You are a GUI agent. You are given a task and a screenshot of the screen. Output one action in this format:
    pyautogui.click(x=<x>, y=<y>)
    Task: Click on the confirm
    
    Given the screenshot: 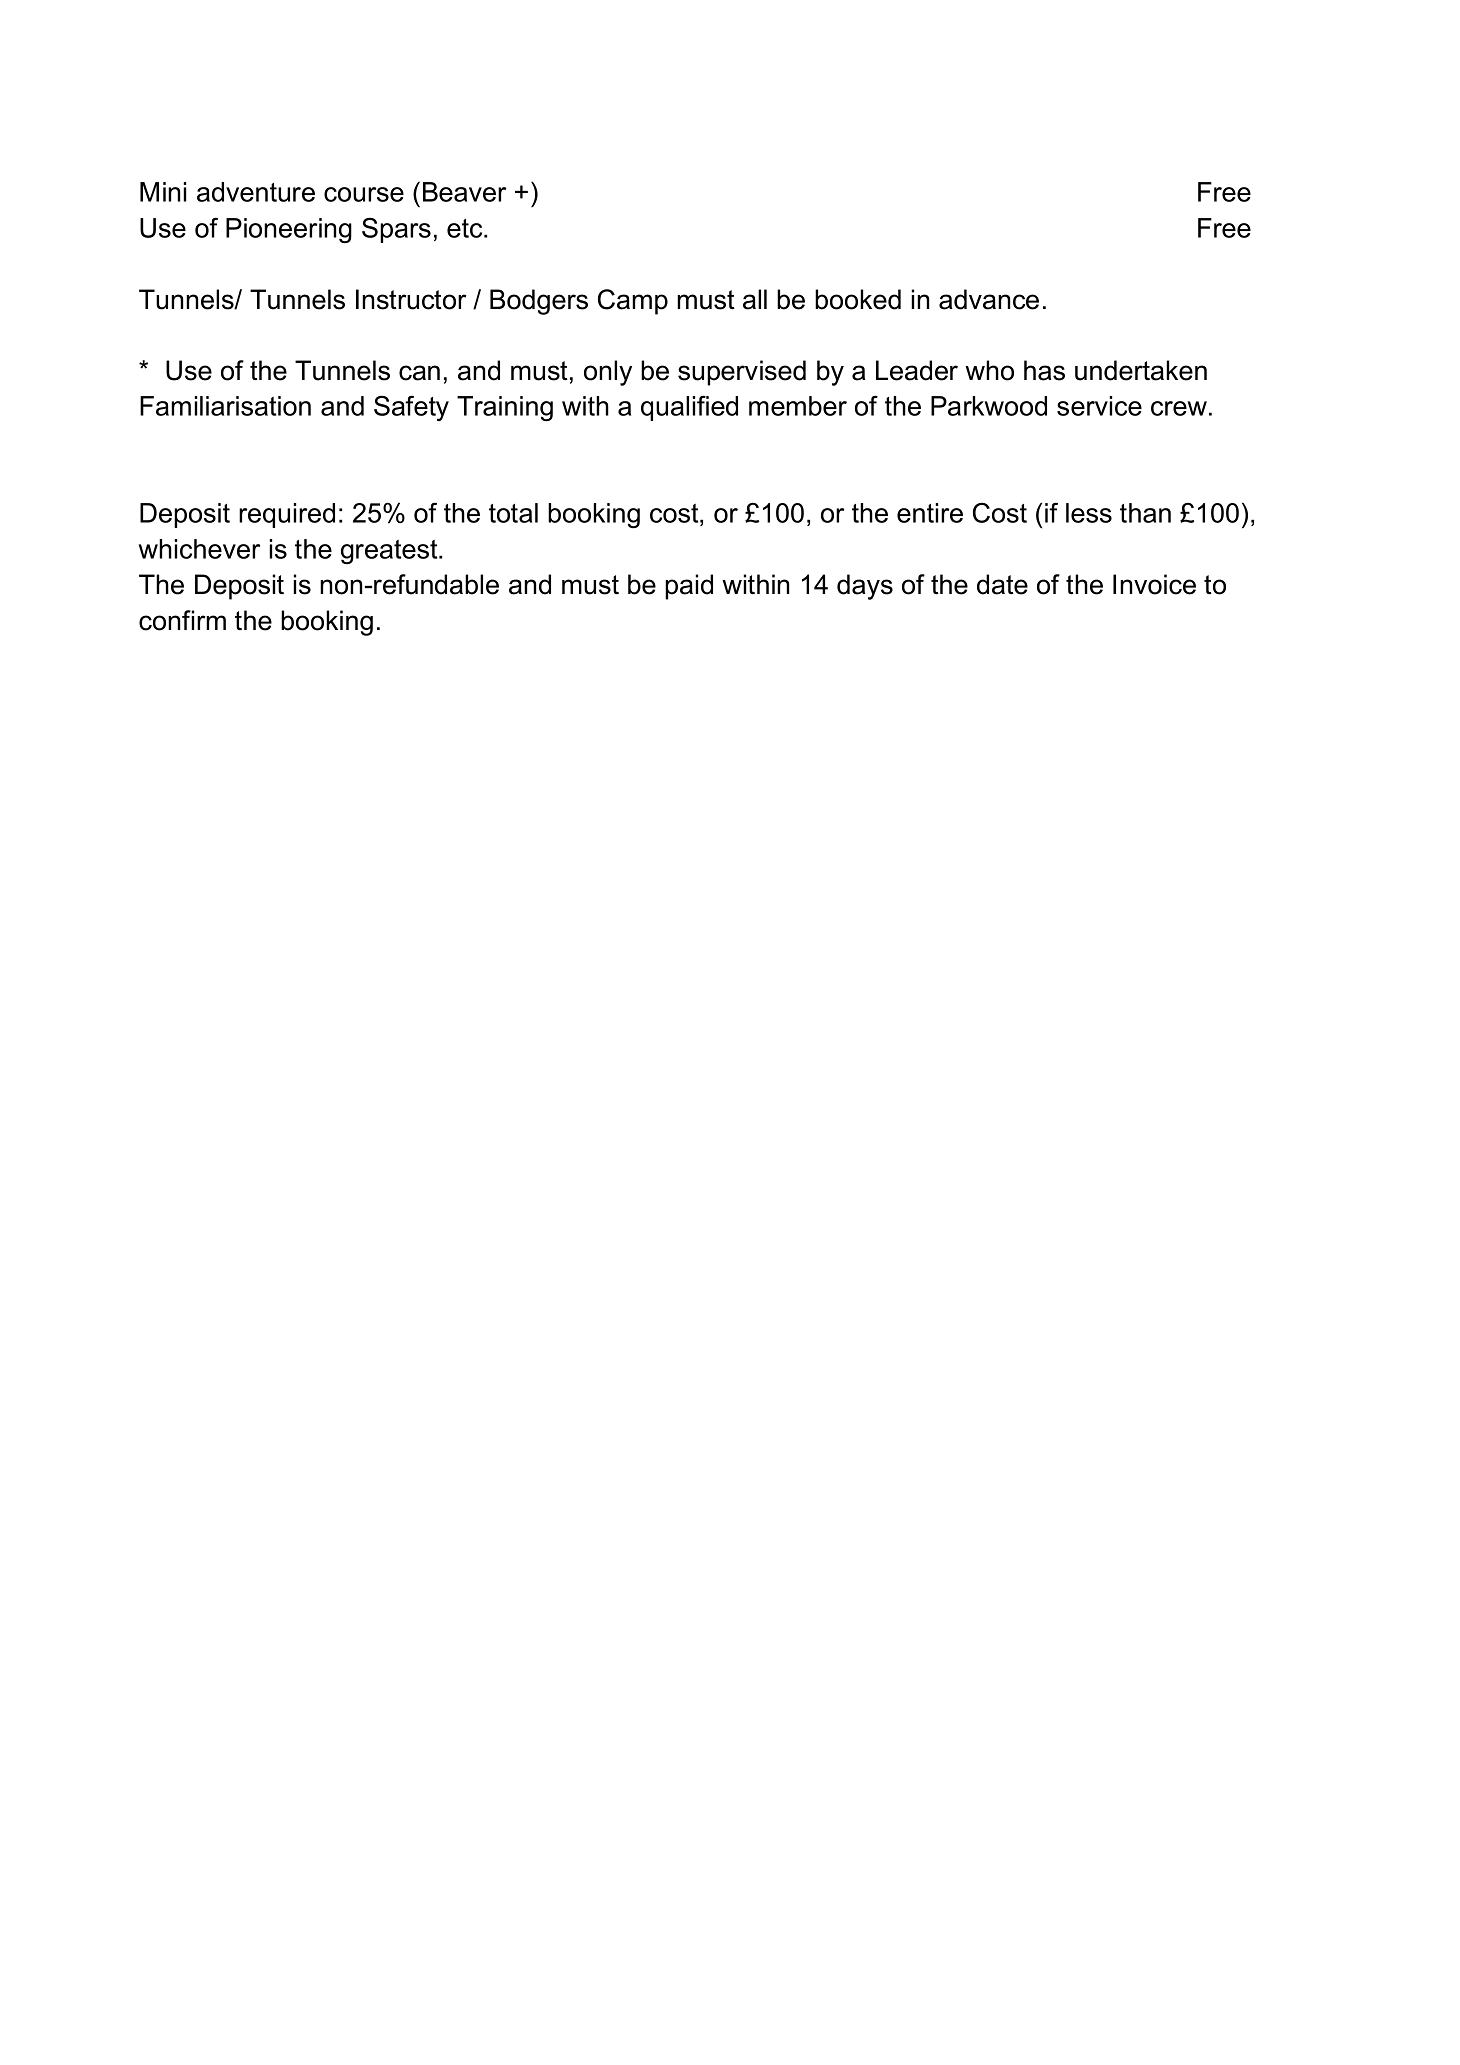 What is the action you would take?
    pyautogui.click(x=182, y=620)
